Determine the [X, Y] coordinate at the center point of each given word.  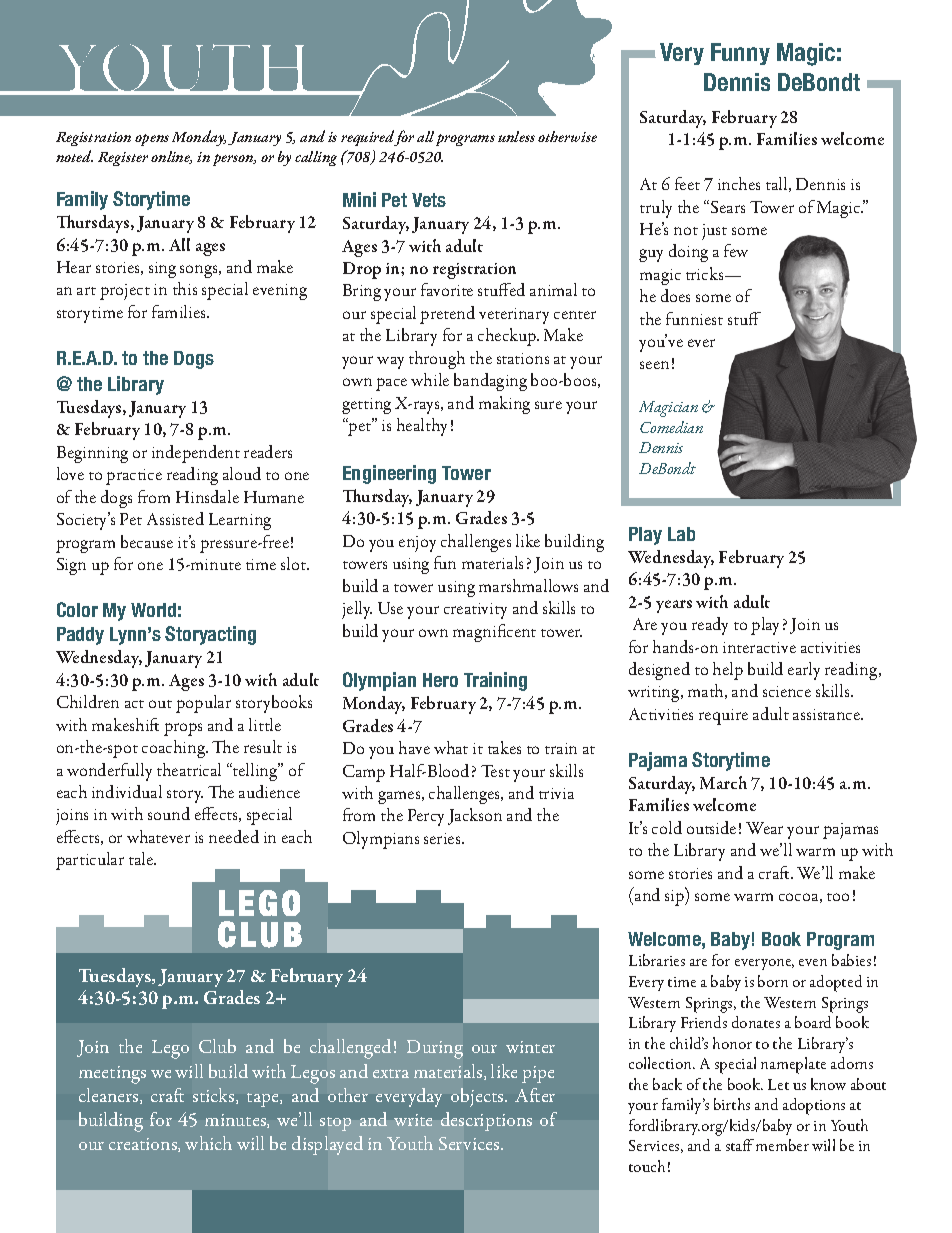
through [437, 360]
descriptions [486, 1121]
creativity [475, 611]
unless [516, 136]
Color [77, 609]
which [208, 1143]
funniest [694, 318]
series [443, 838]
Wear [764, 828]
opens [152, 140]
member [782, 1145]
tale [142, 858]
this [185, 288]
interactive [759, 647]
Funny [740, 54]
